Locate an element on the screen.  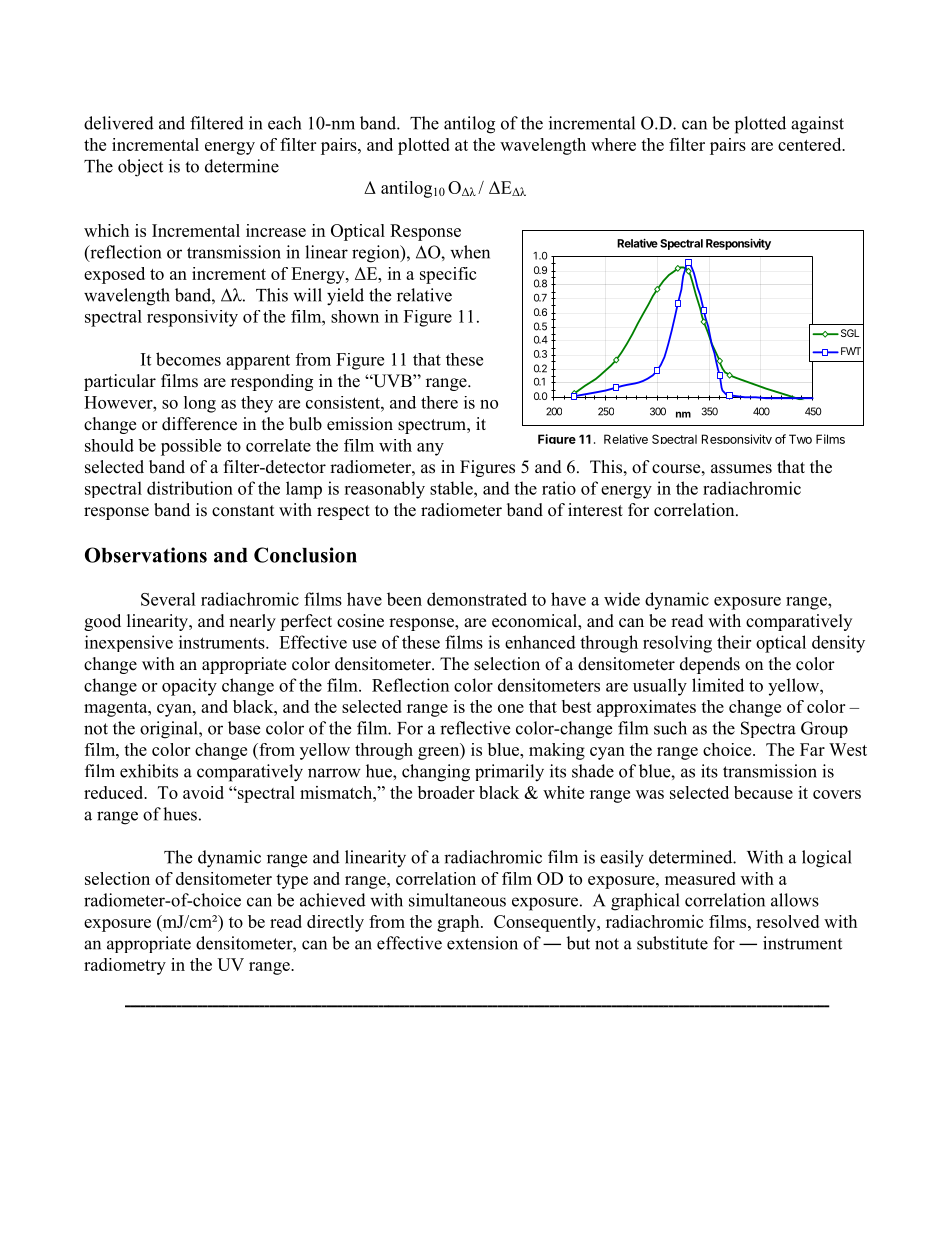
assumes is located at coordinates (741, 469).
